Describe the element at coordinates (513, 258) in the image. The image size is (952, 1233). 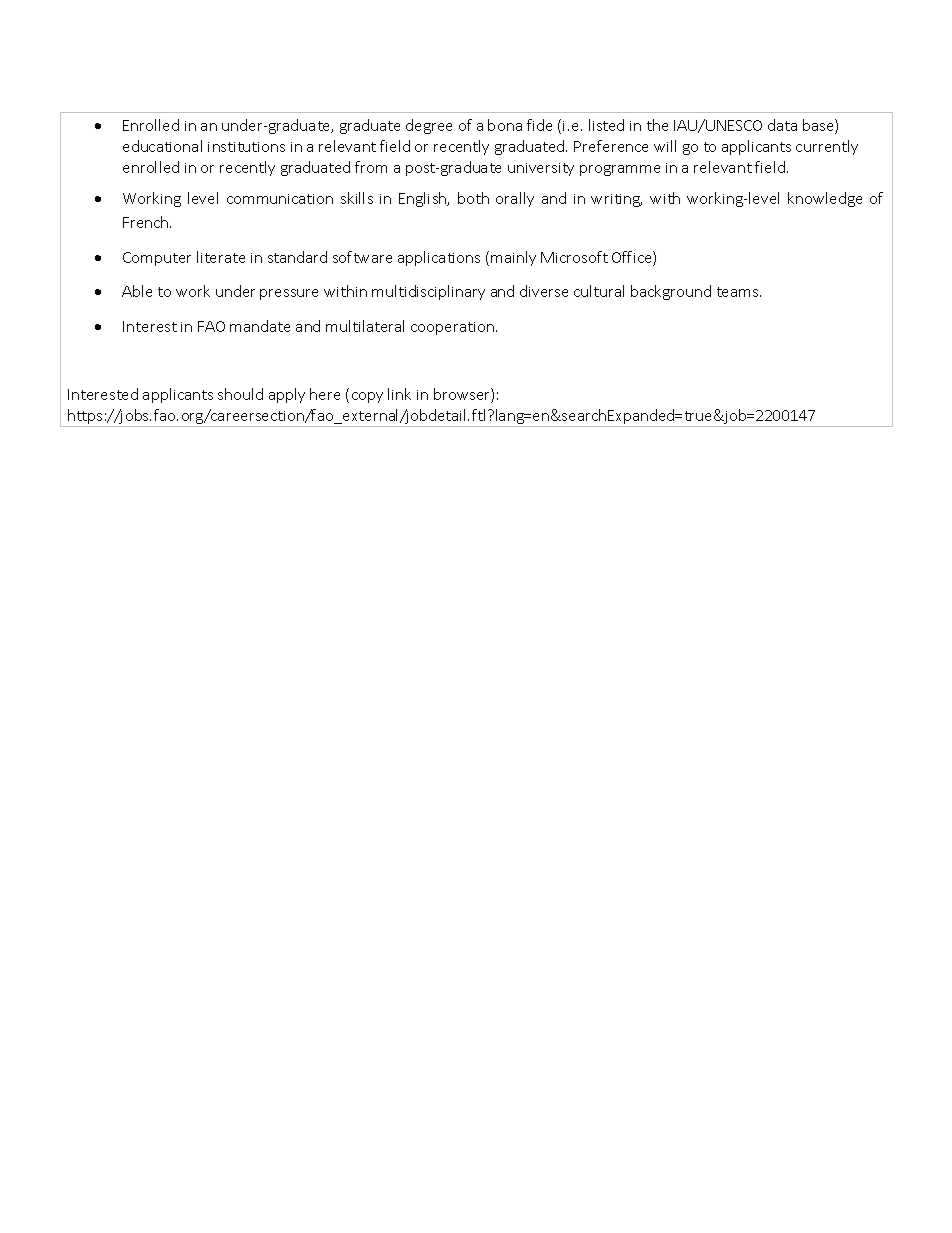
I see `mainly` at that location.
